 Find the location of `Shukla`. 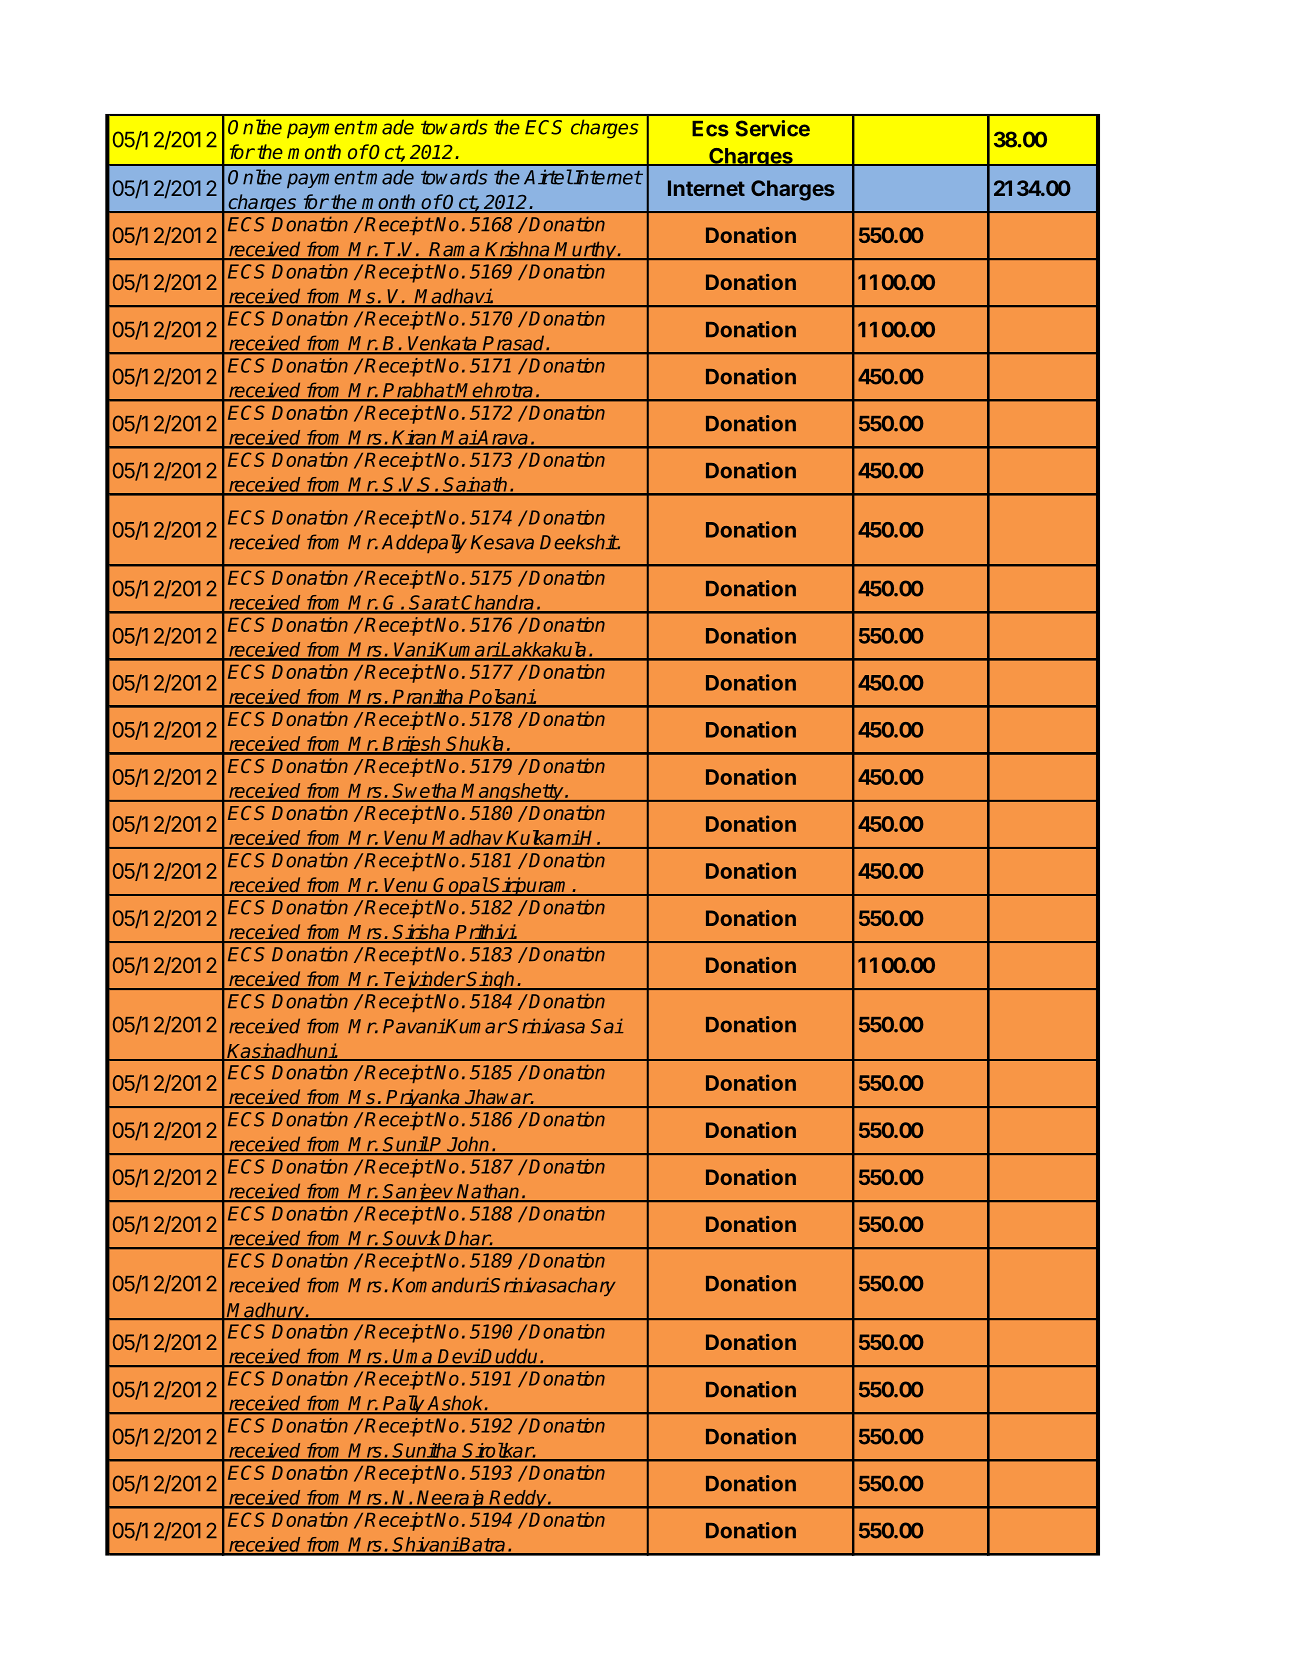

Shukla is located at coordinates (475, 745).
